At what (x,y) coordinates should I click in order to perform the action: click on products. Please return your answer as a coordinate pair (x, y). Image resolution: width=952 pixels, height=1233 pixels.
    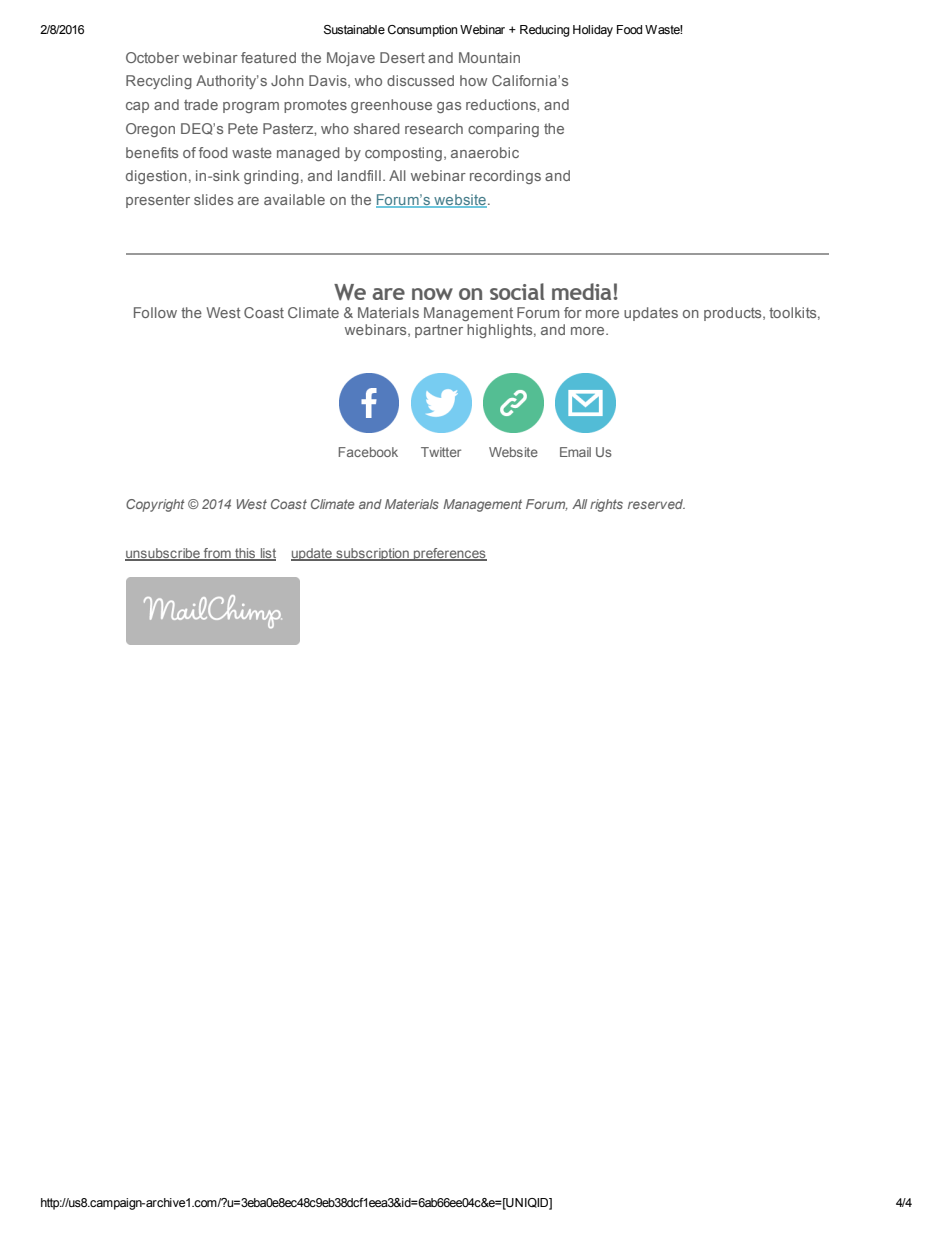
    Looking at the image, I should click on (734, 314).
